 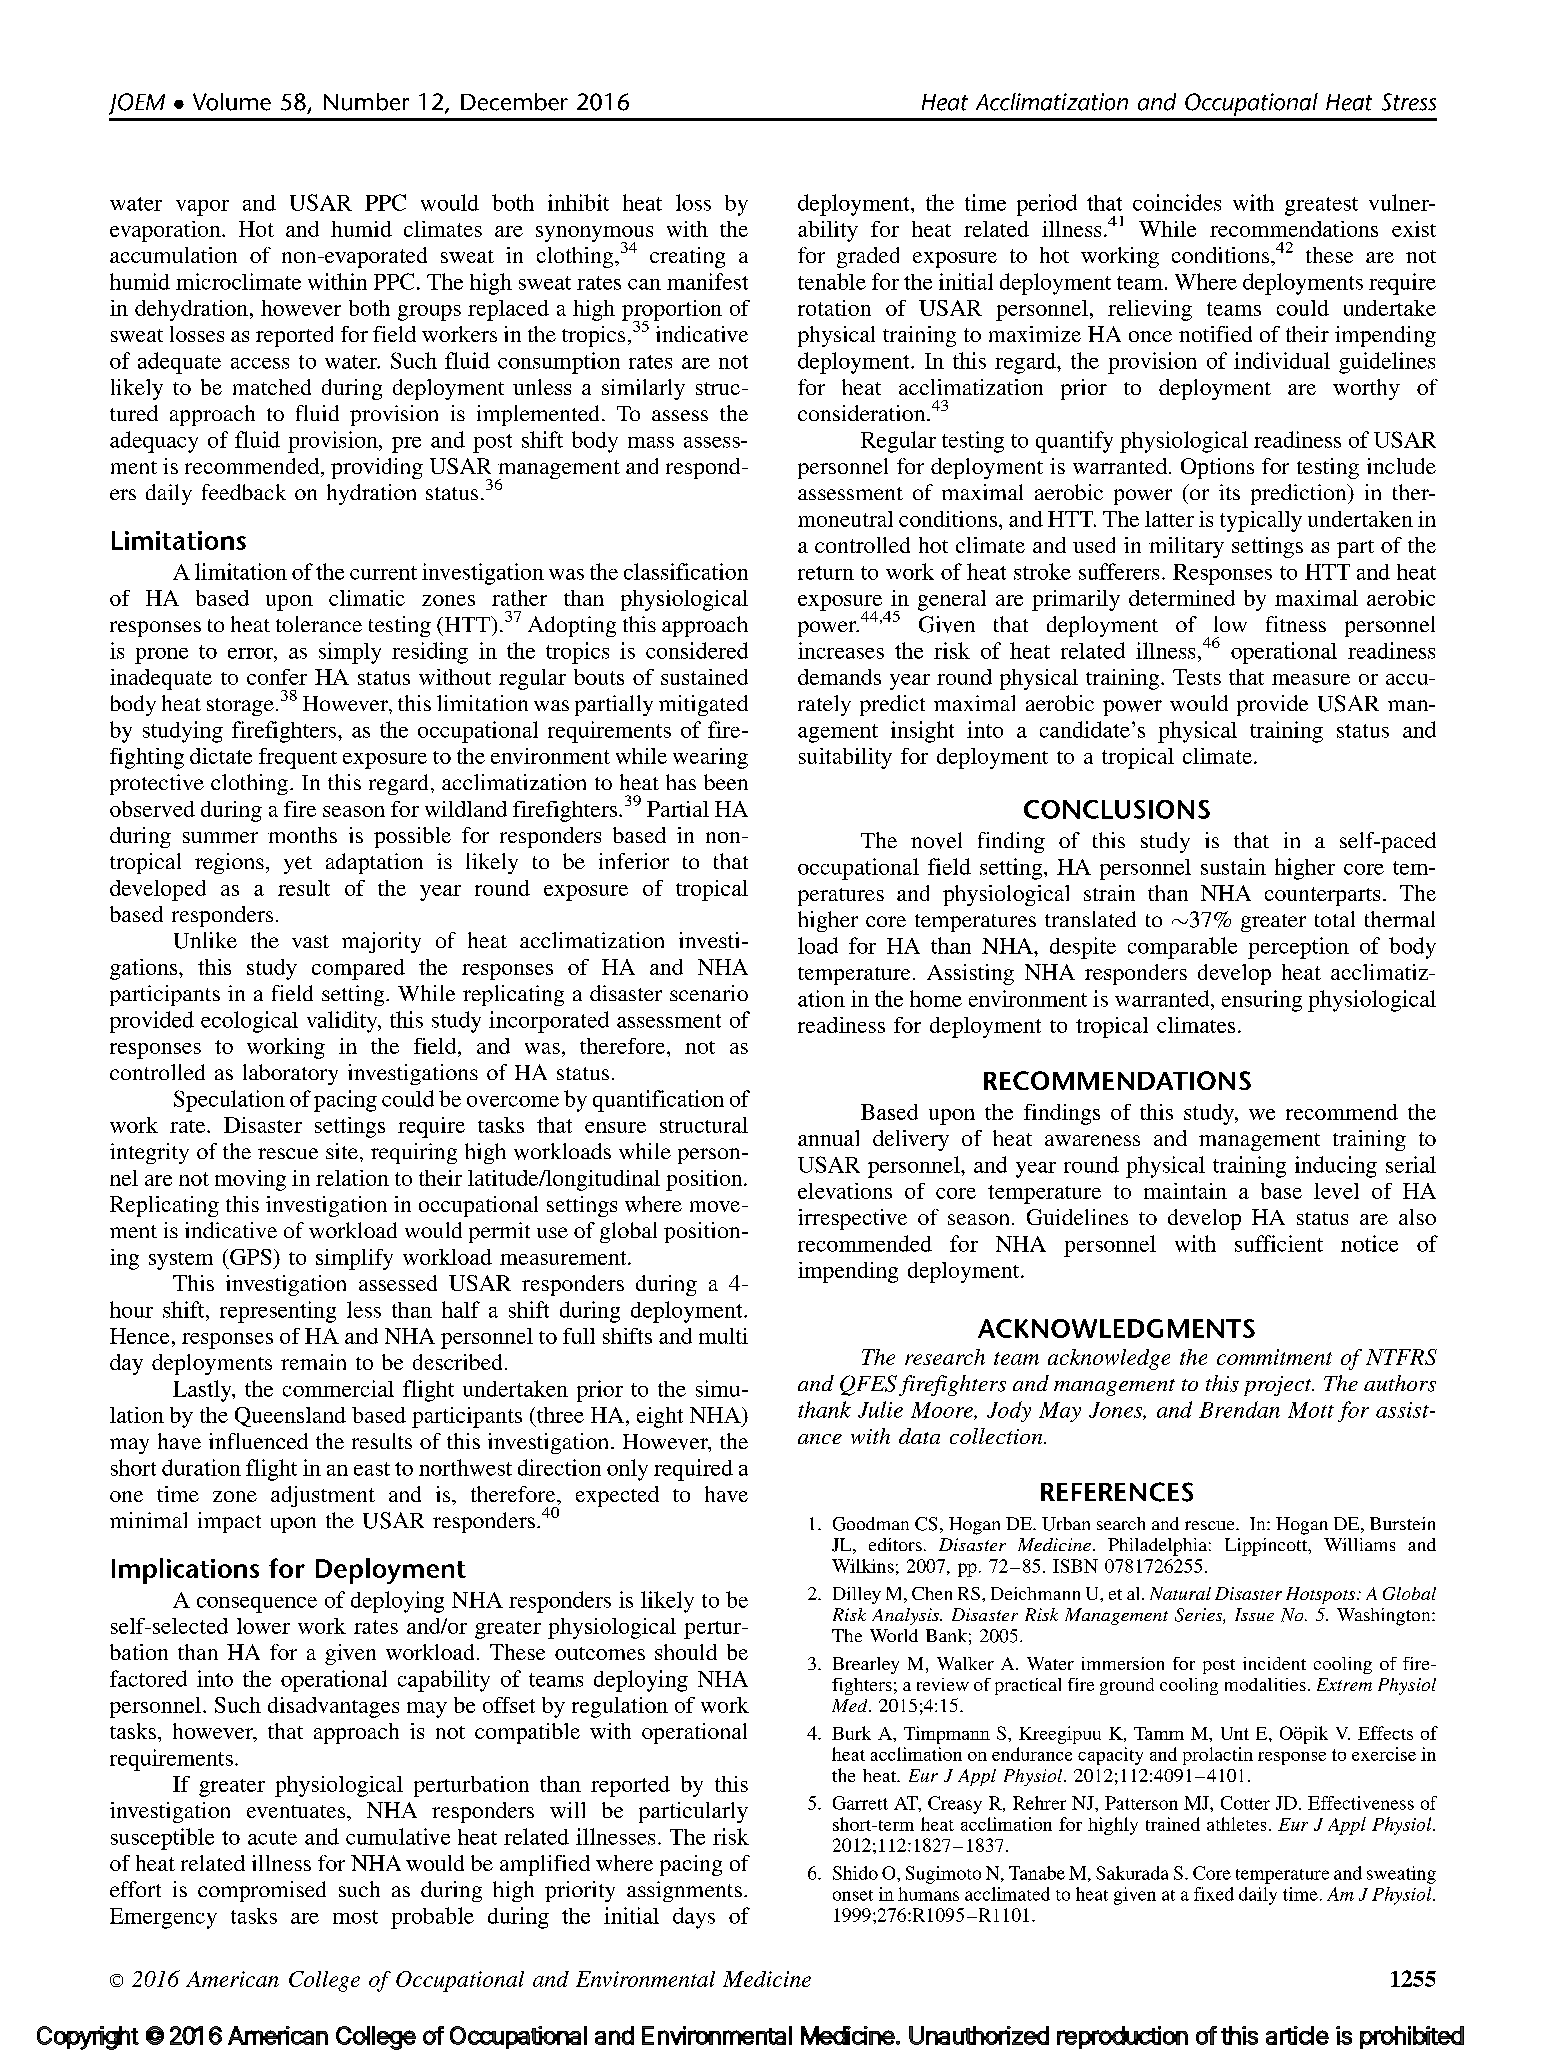 I want to click on Volume, so click(x=232, y=102).
